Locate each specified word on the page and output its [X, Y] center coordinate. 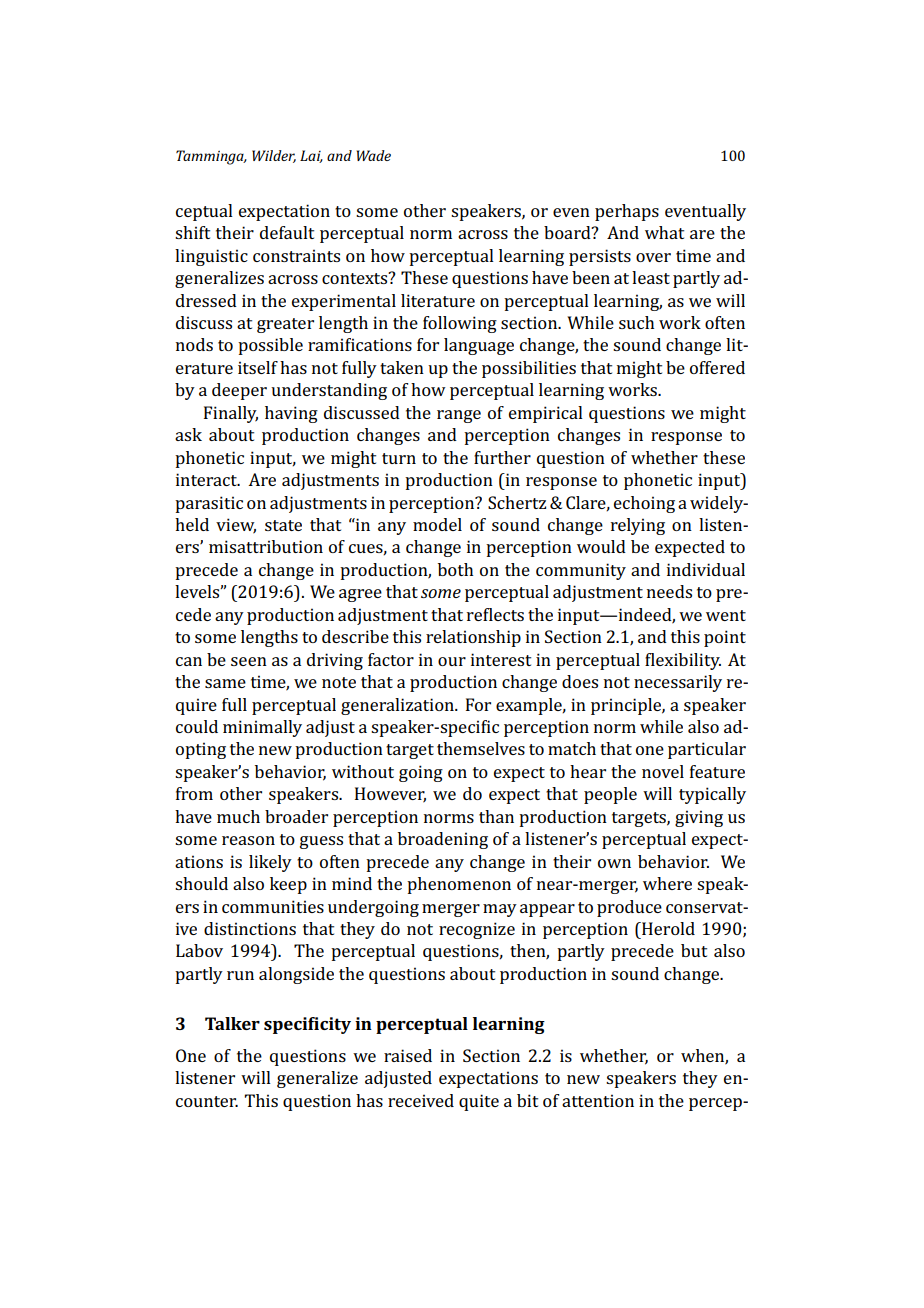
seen [249, 661]
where [667, 883]
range [459, 416]
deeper [239, 391]
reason [248, 840]
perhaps [627, 212]
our [452, 661]
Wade [374, 155]
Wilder [274, 156]
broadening [443, 840]
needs [669, 591]
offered [717, 367]
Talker [232, 1023]
